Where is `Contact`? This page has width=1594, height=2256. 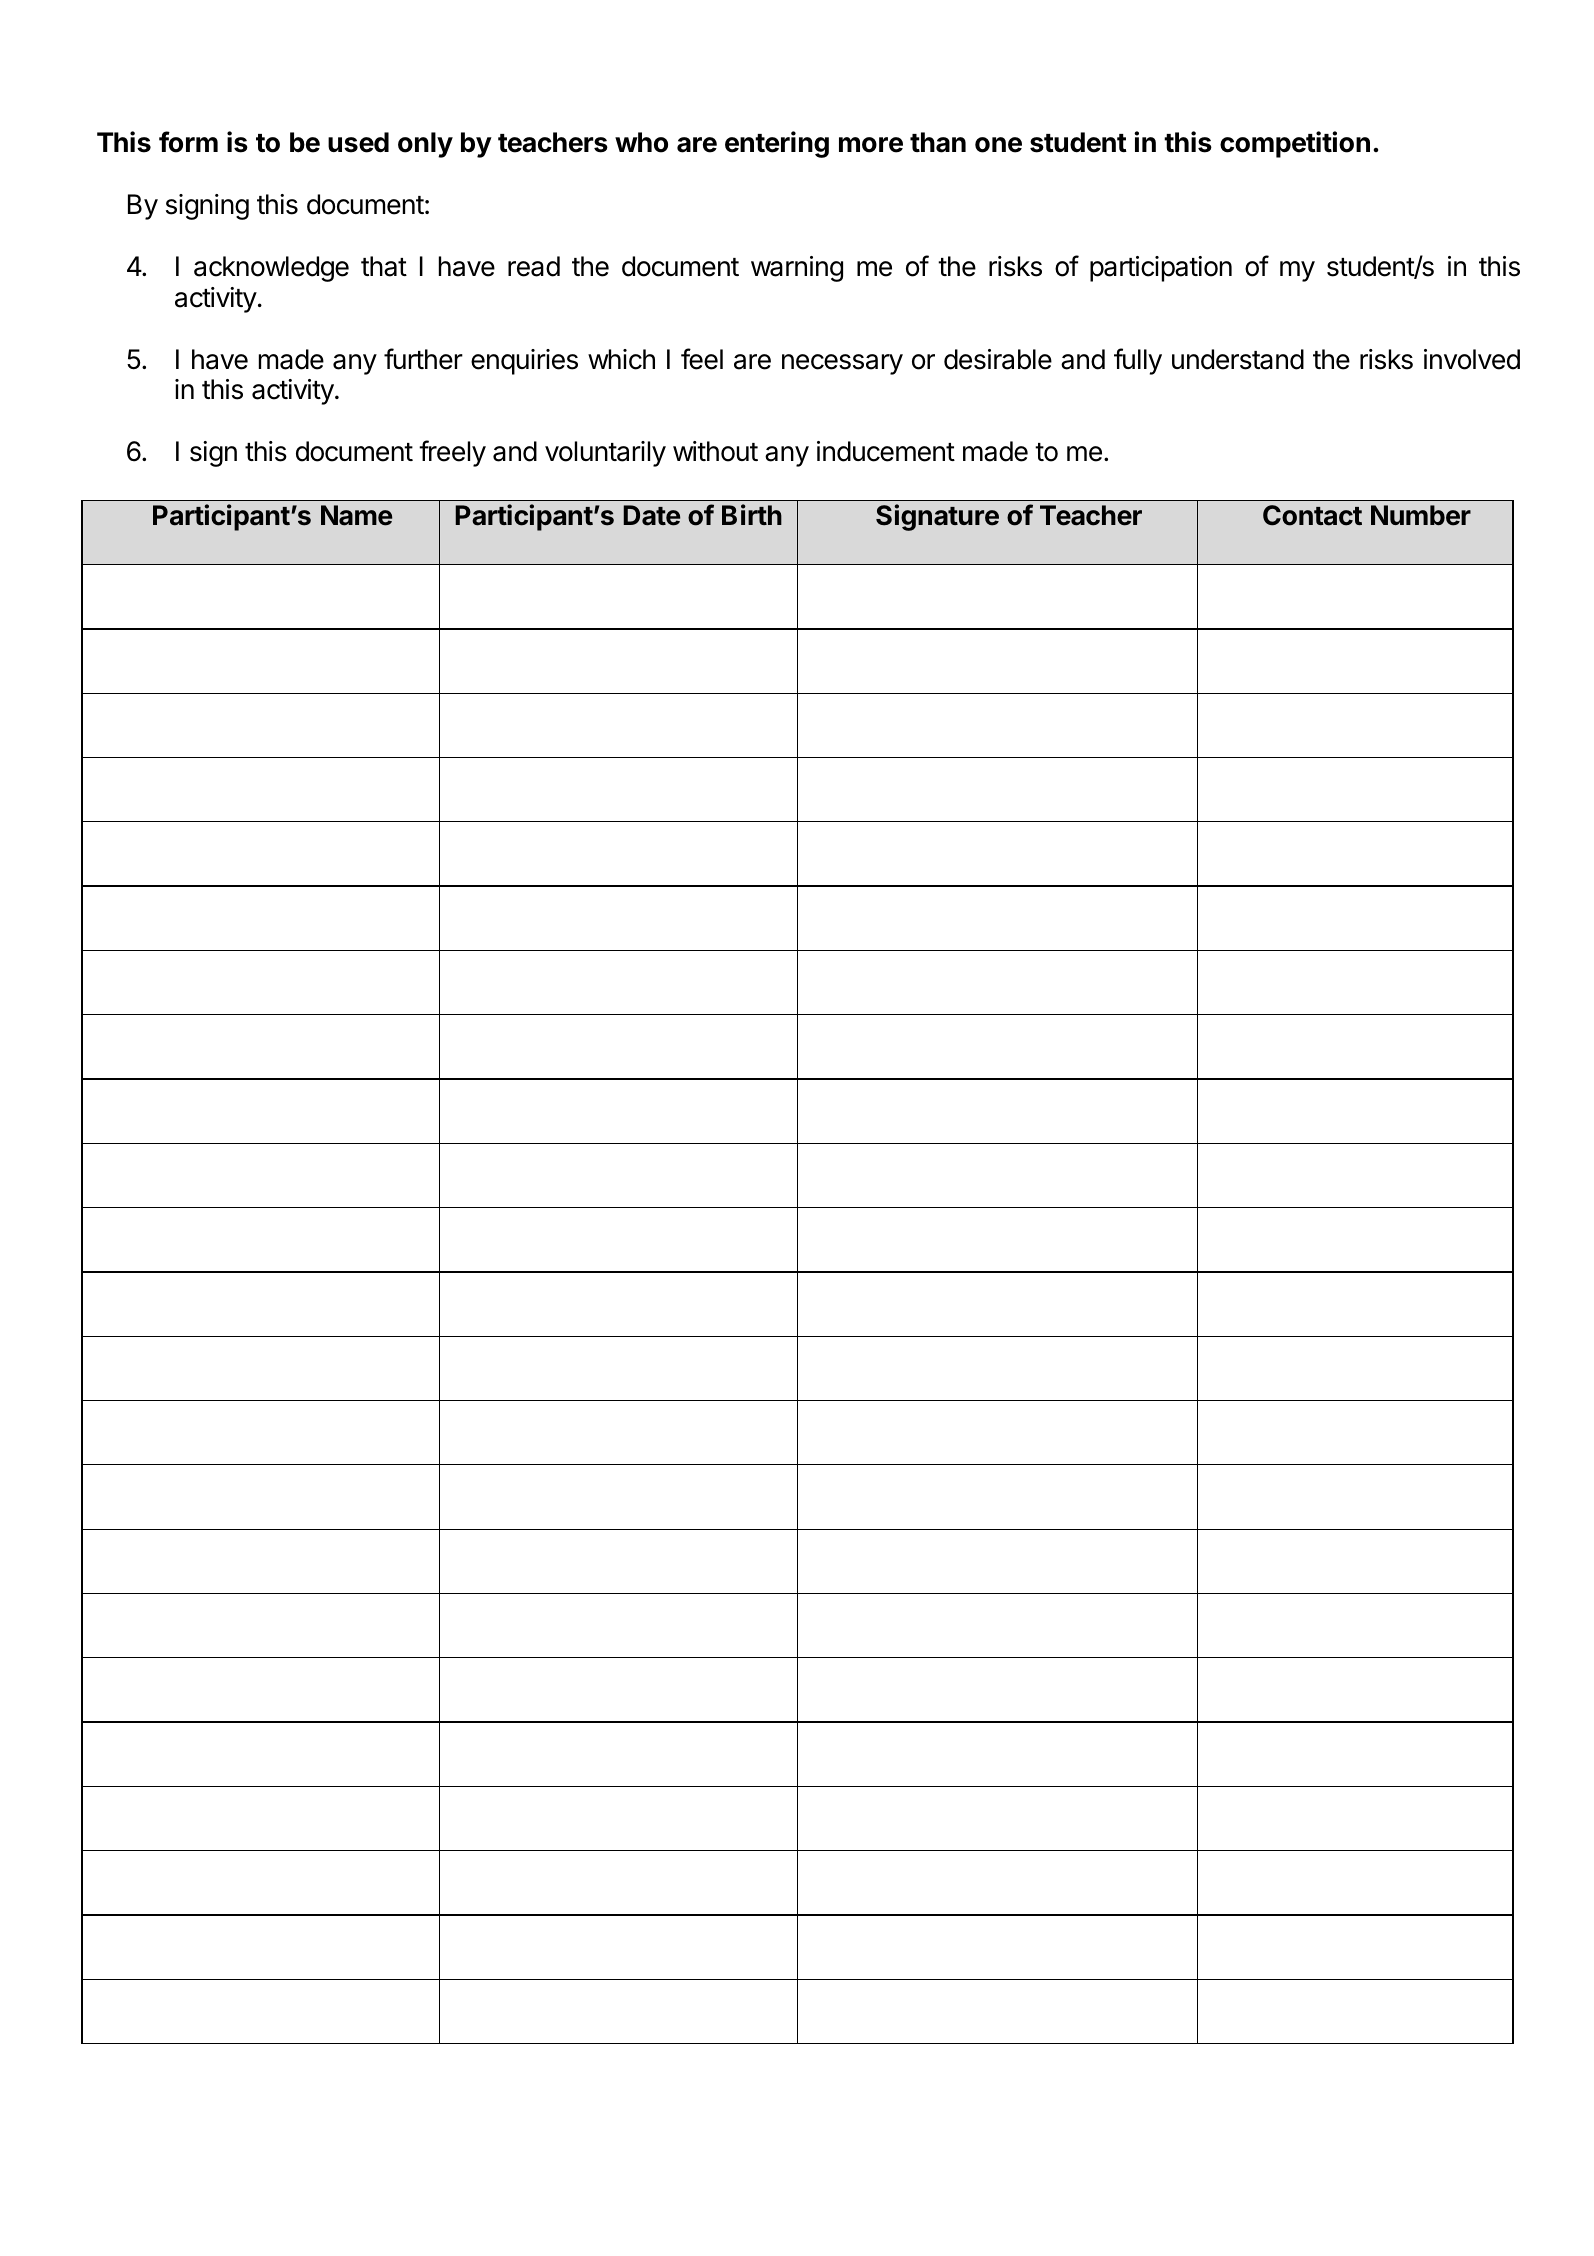
Contact is located at coordinates (1312, 515).
